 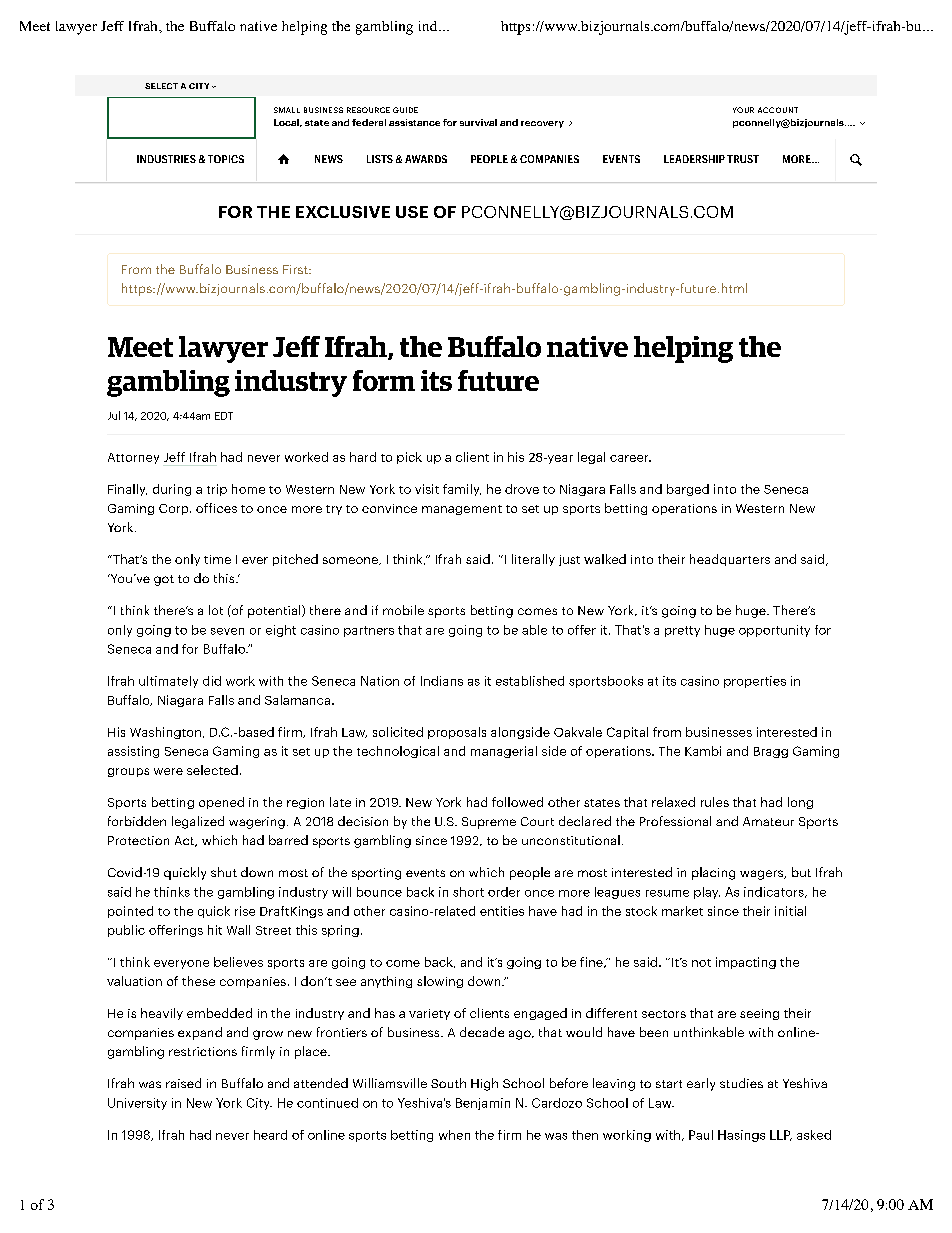 What do you see at coordinates (216, 610) in the screenshot?
I see `lot` at bounding box center [216, 610].
